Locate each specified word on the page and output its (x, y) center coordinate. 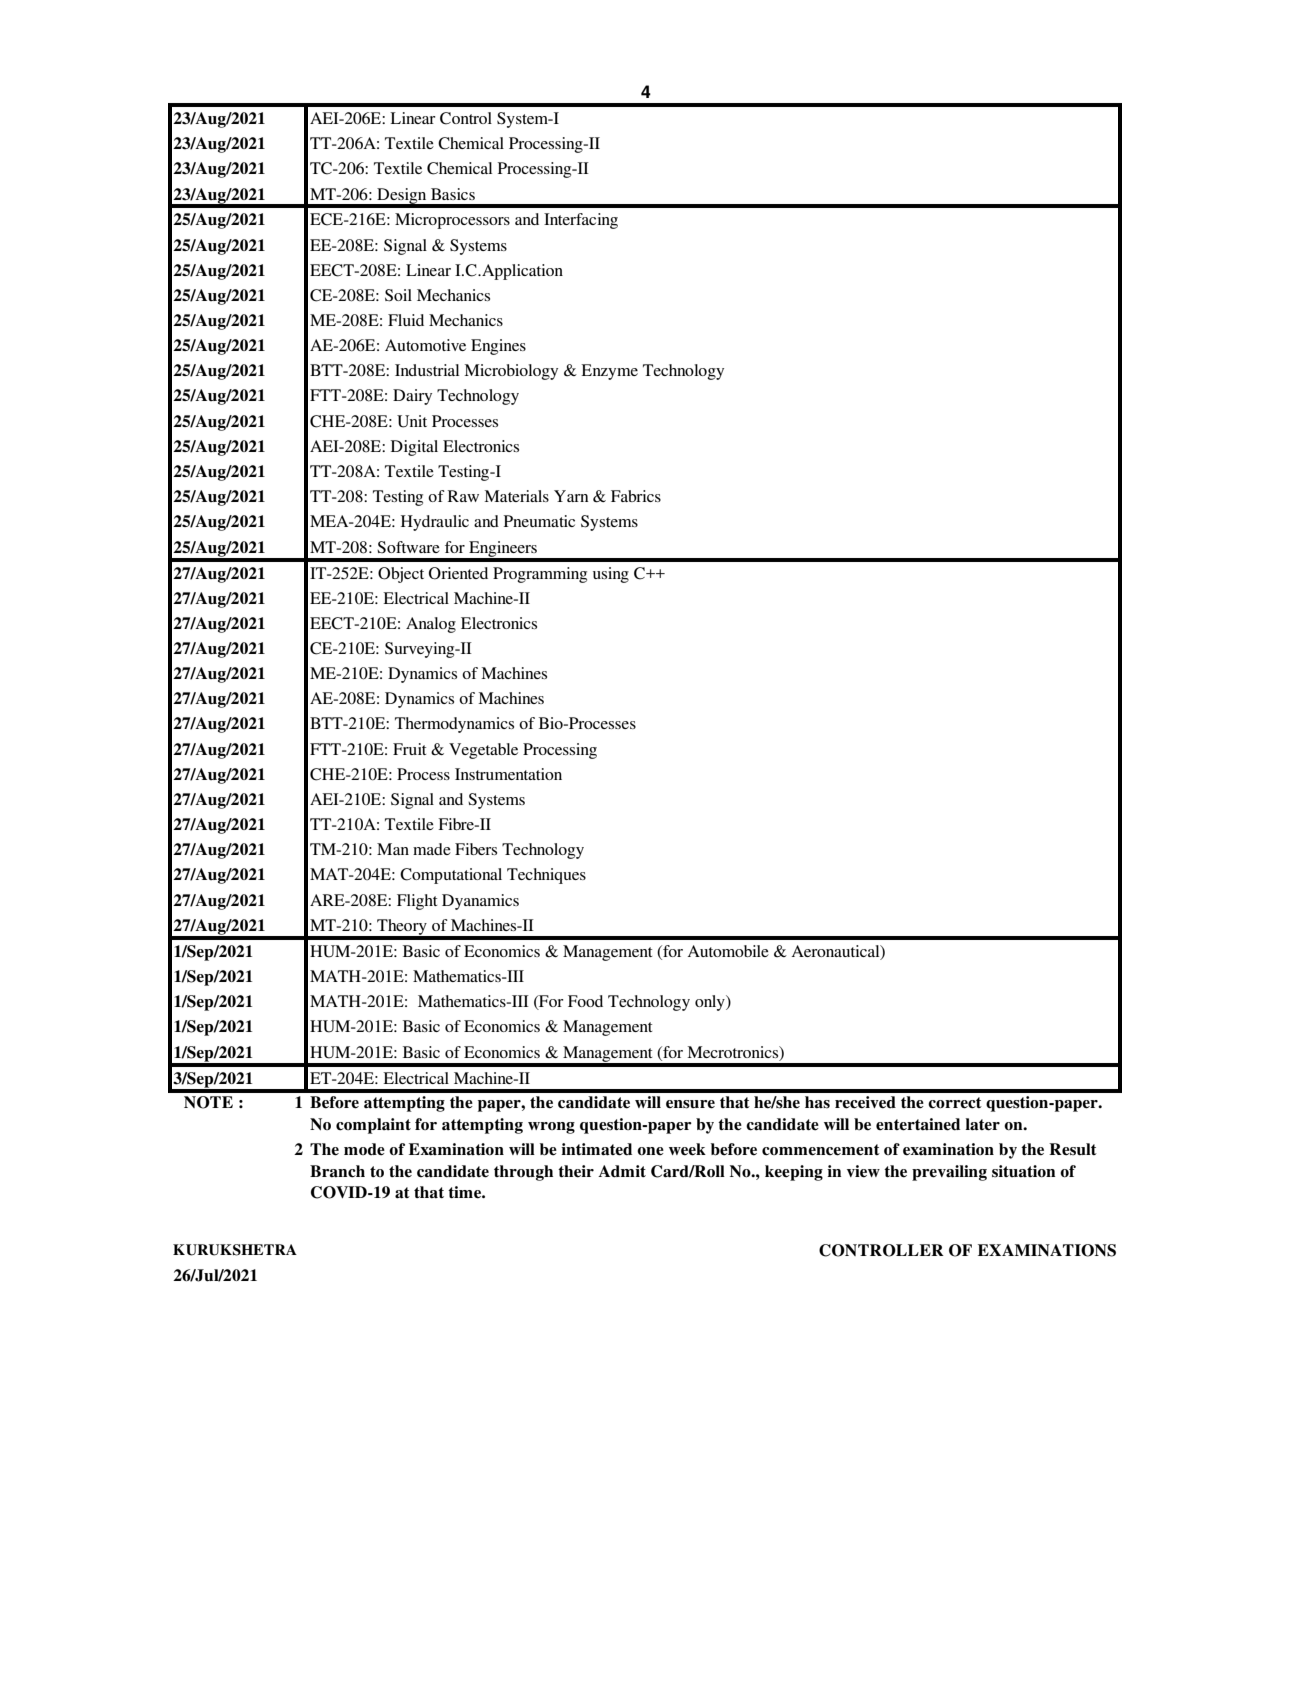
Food (585, 1001)
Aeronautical (837, 952)
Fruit (409, 749)
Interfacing (581, 221)
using (611, 575)
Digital (414, 448)
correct (955, 1103)
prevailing (949, 1173)
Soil (398, 295)
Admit (622, 1171)
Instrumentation (508, 774)
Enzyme (609, 372)
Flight (417, 902)
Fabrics (636, 496)
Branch (337, 1171)
